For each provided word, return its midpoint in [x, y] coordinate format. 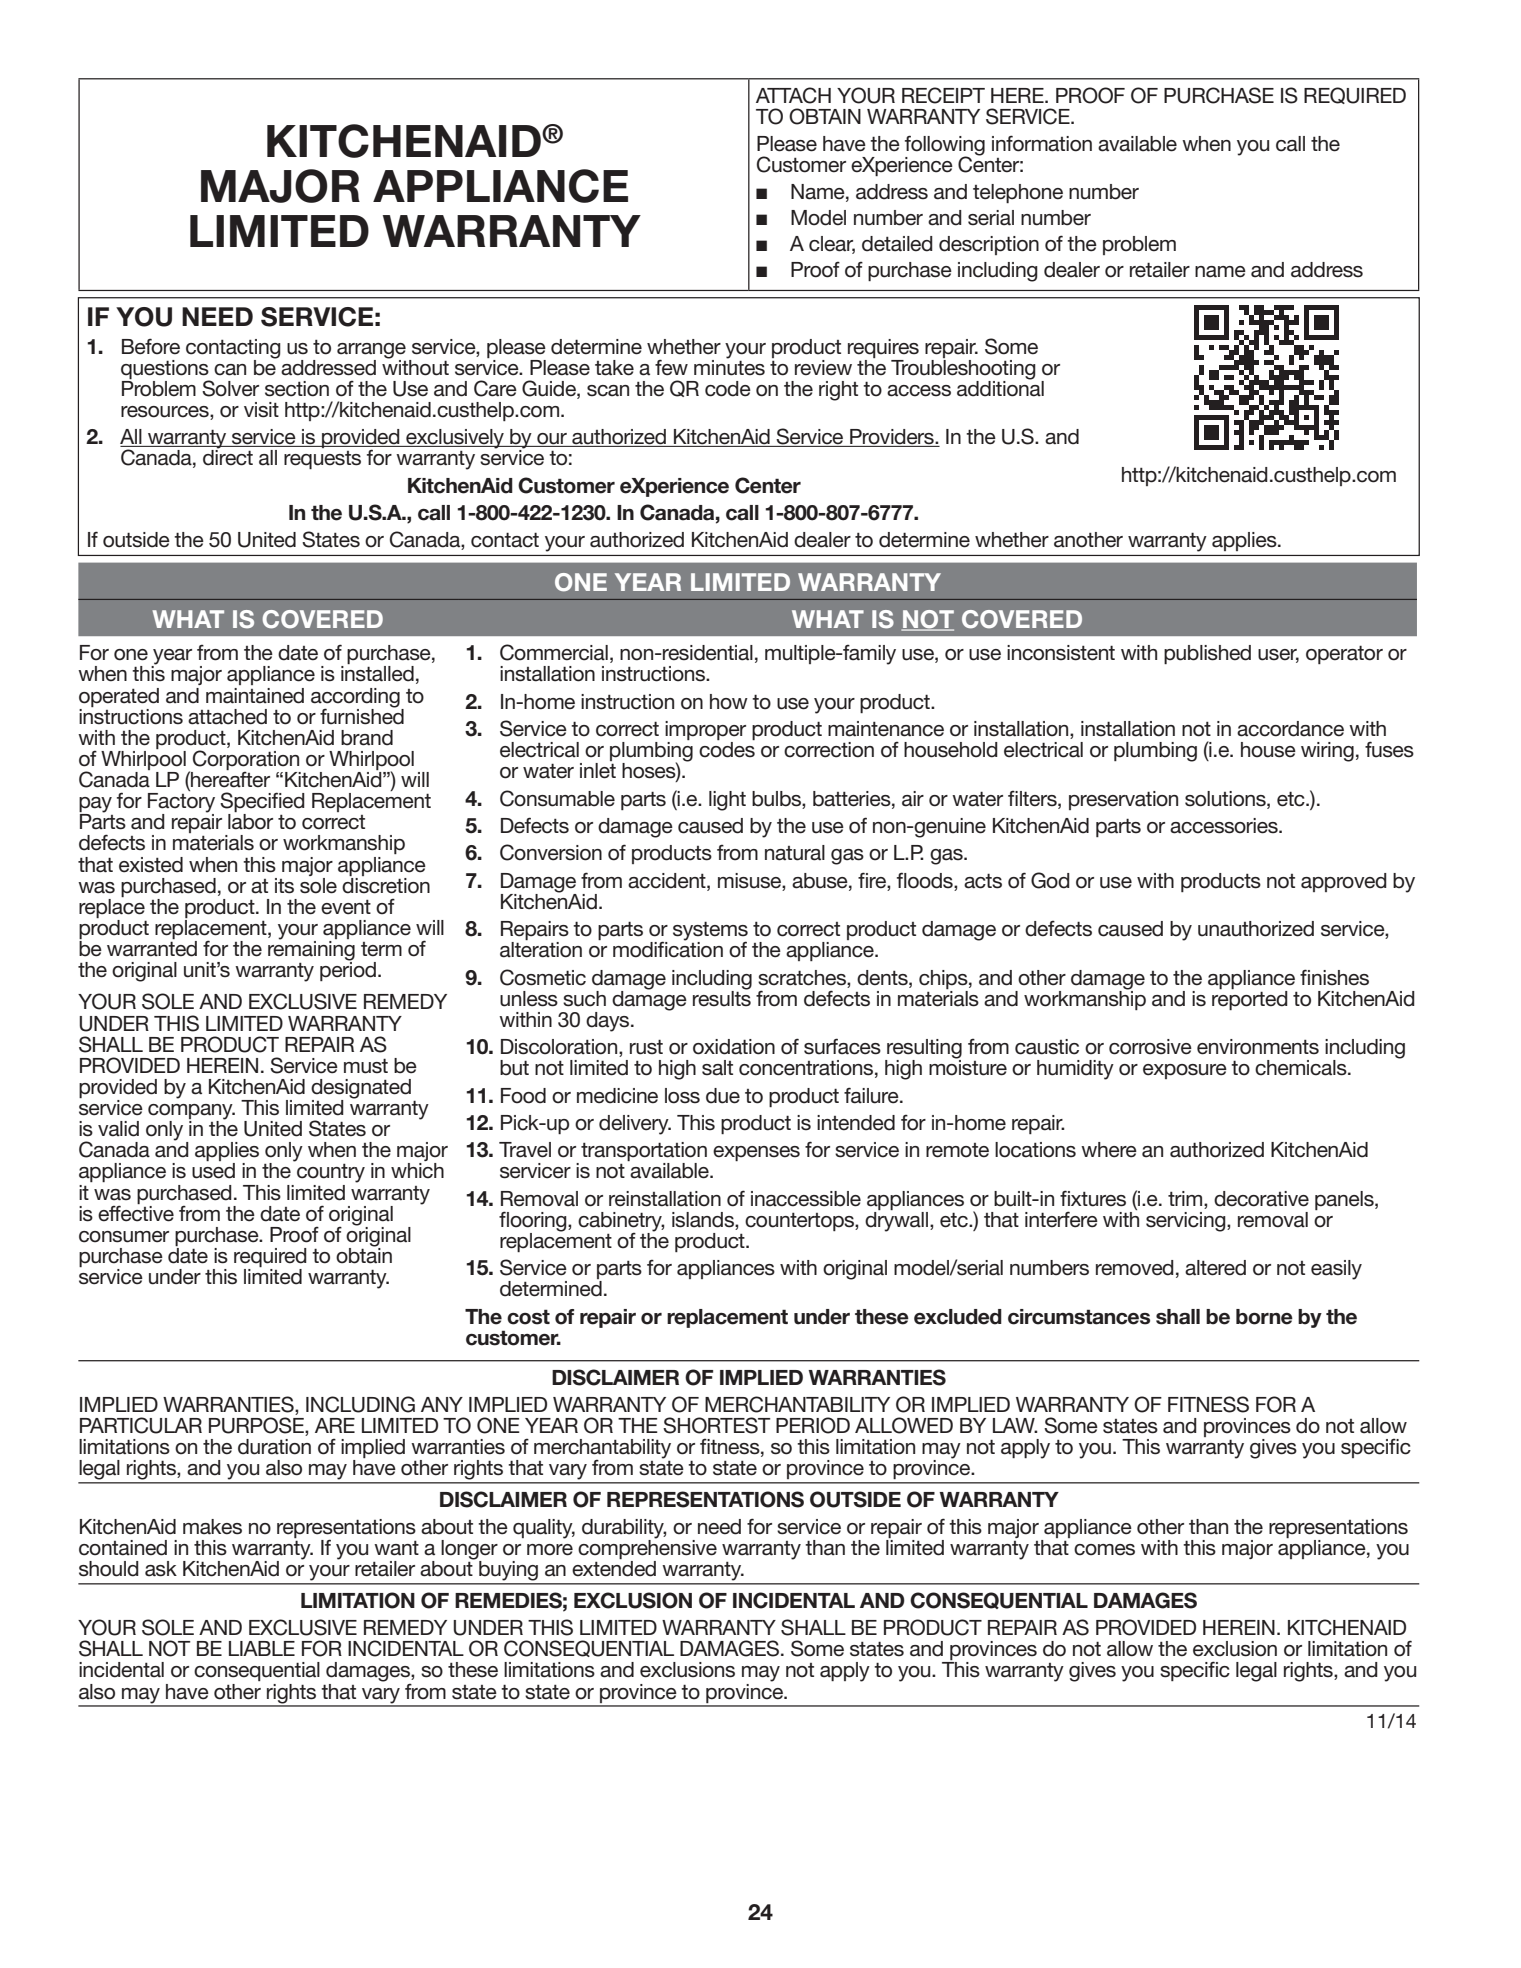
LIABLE [262, 1648]
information [1042, 143]
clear [832, 244]
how [729, 702]
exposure [1185, 1071]
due [723, 1096]
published [1207, 654]
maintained [255, 696]
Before [151, 346]
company [191, 1113]
